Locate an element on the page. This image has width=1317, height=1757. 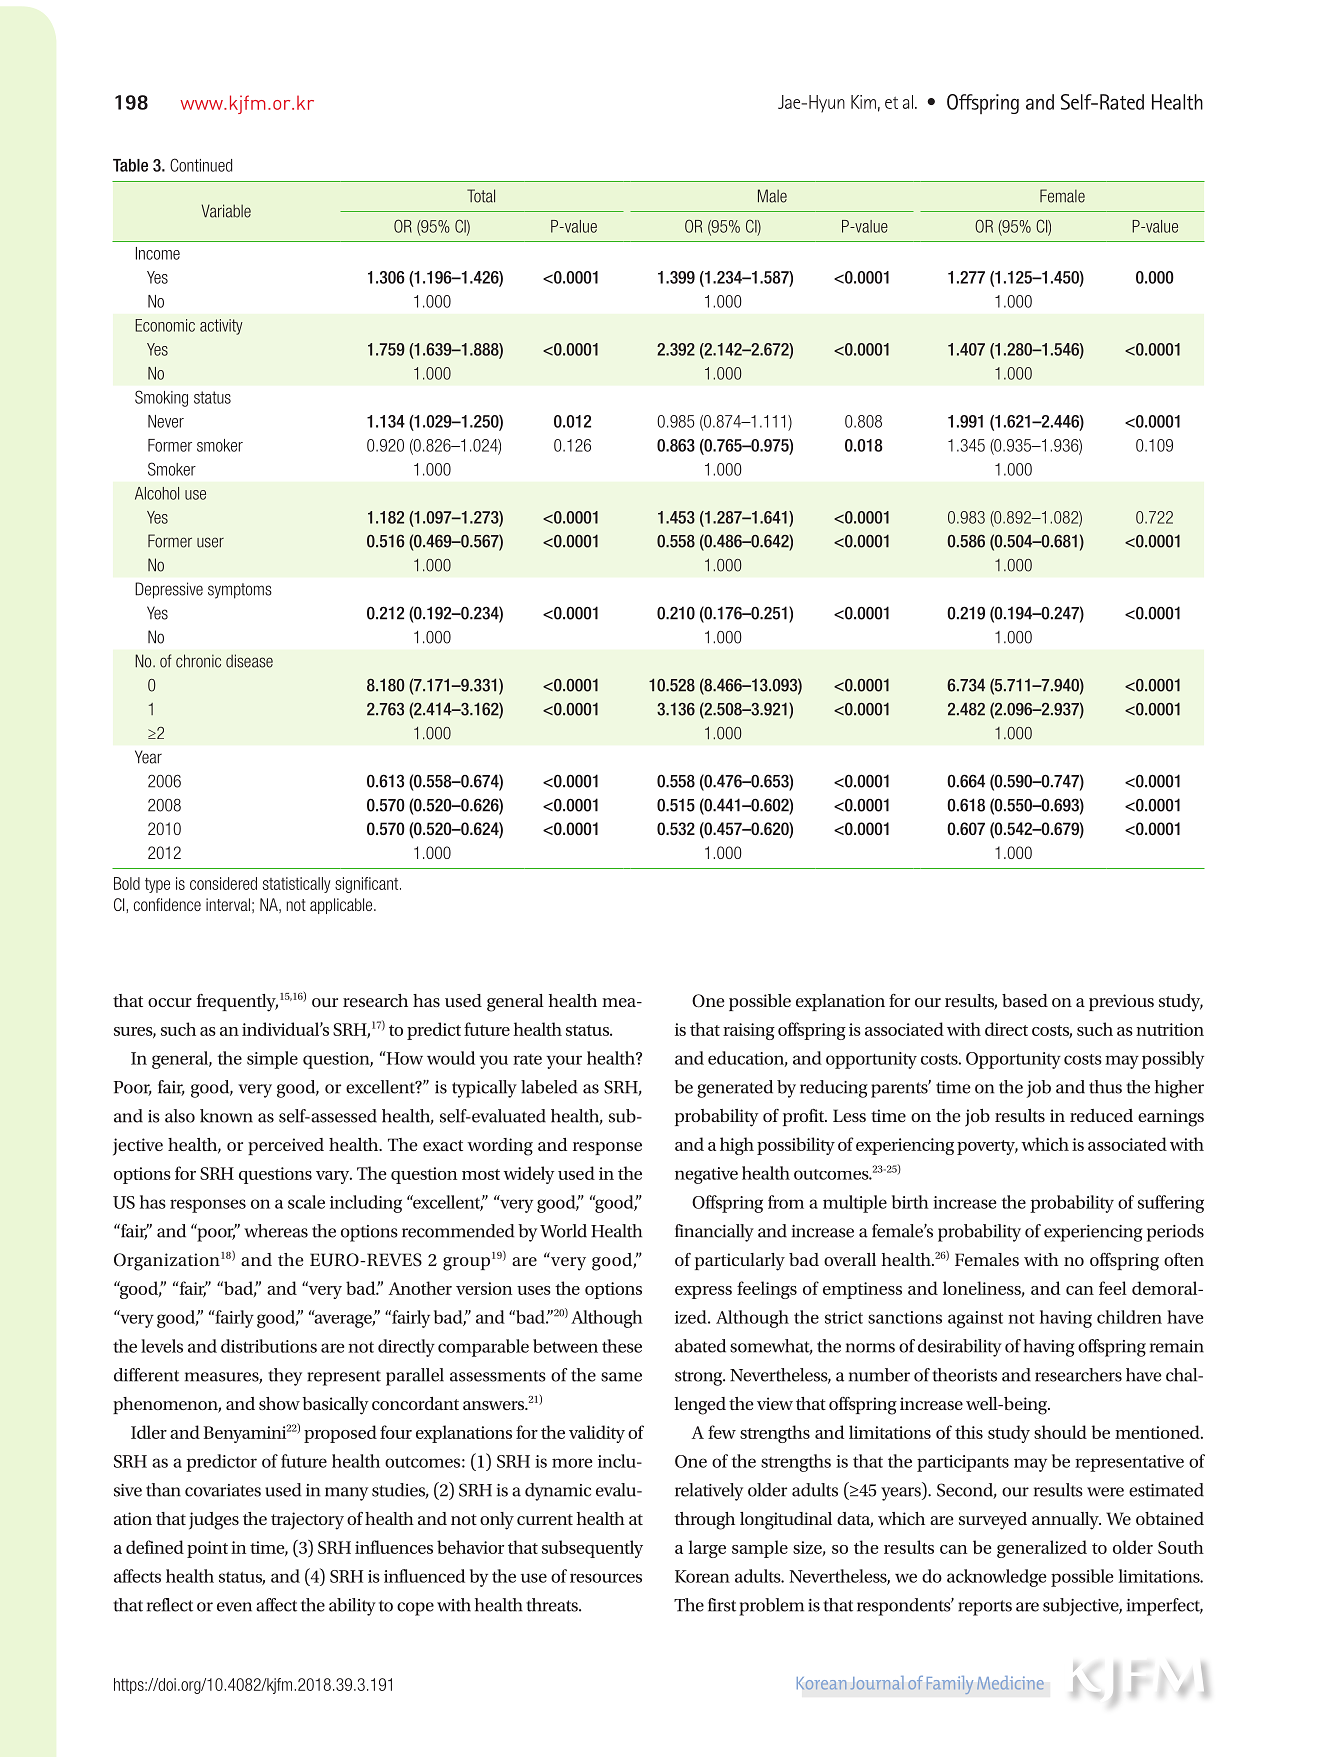
Kim is located at coordinates (863, 102).
